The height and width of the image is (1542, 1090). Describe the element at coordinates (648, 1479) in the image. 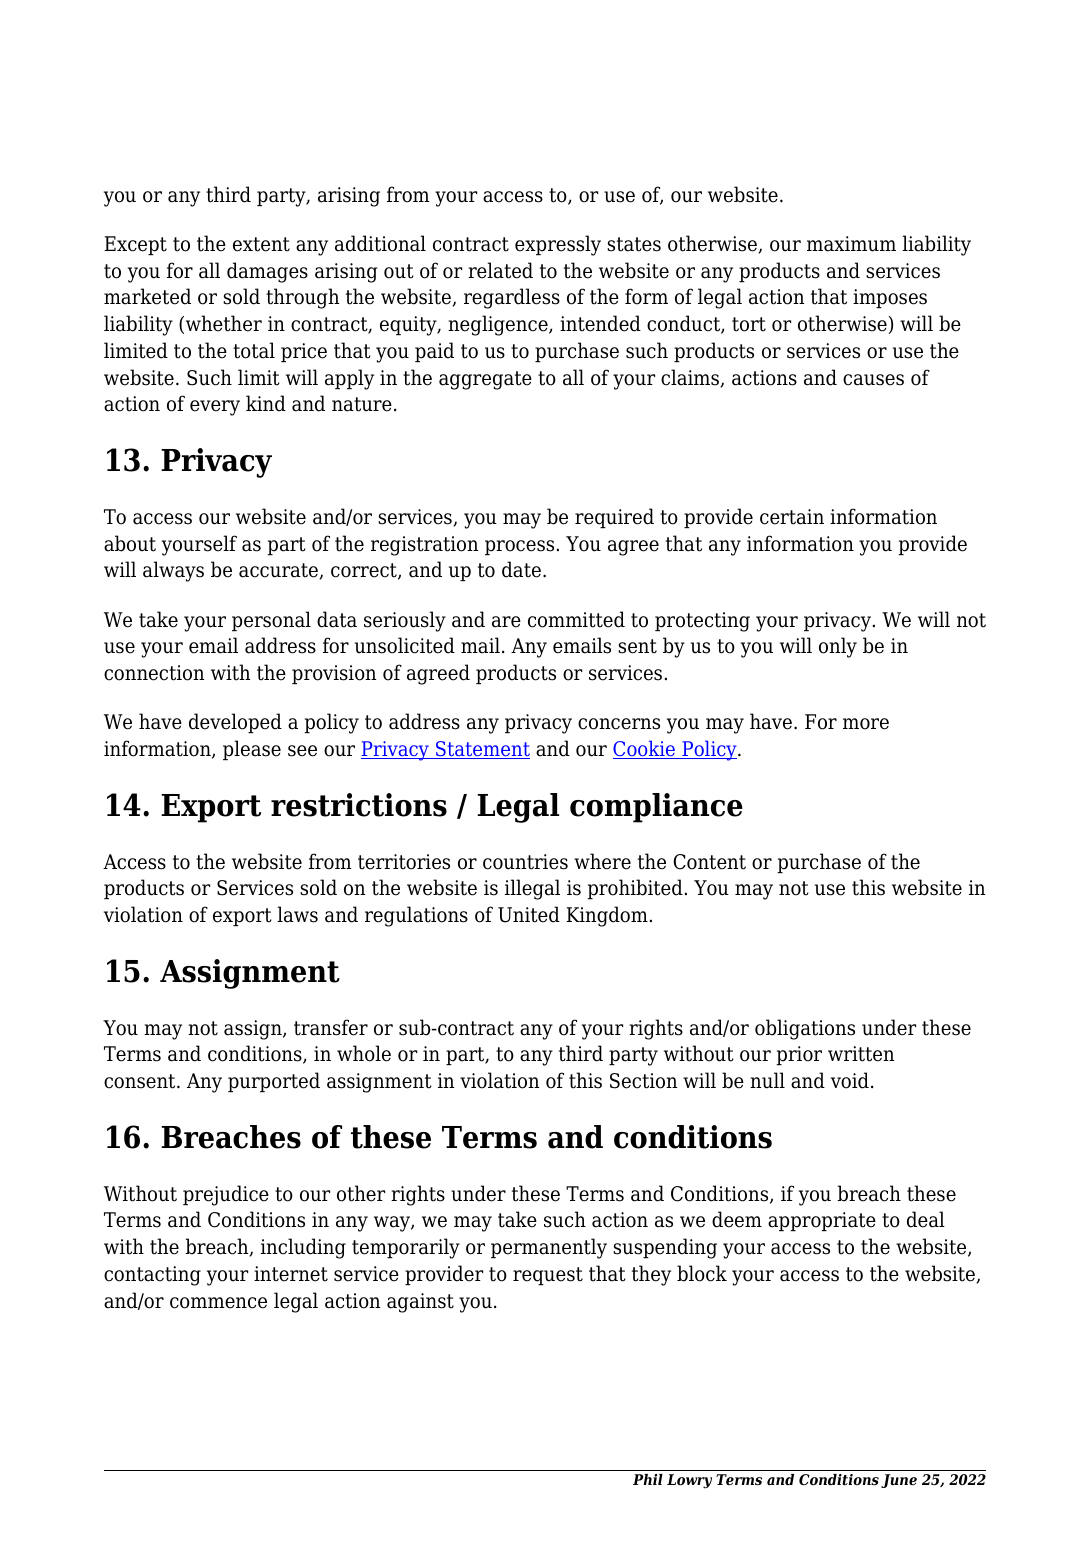

I see `Phil` at that location.
